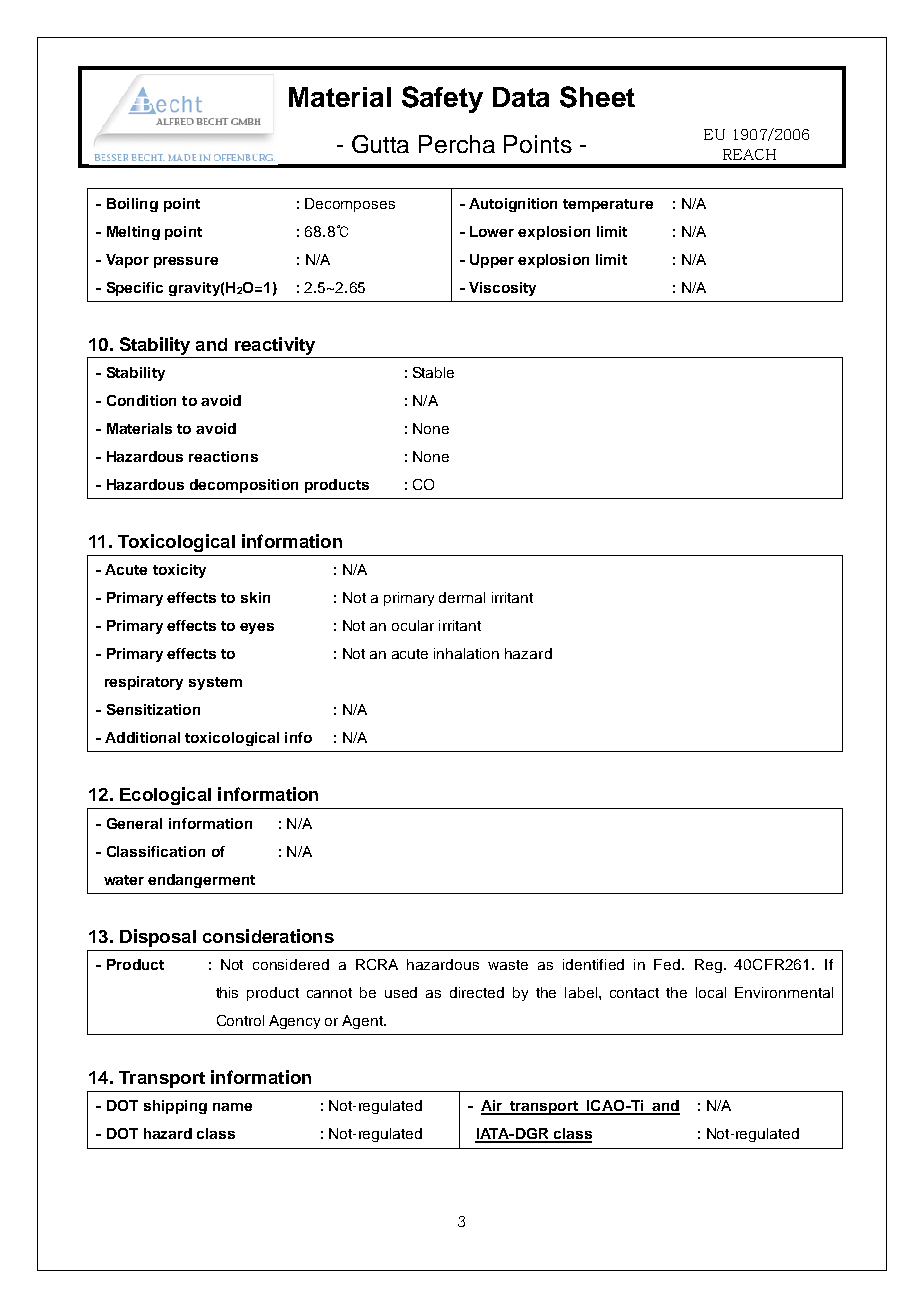 The height and width of the document is (1308, 924). I want to click on Percha, so click(457, 144).
